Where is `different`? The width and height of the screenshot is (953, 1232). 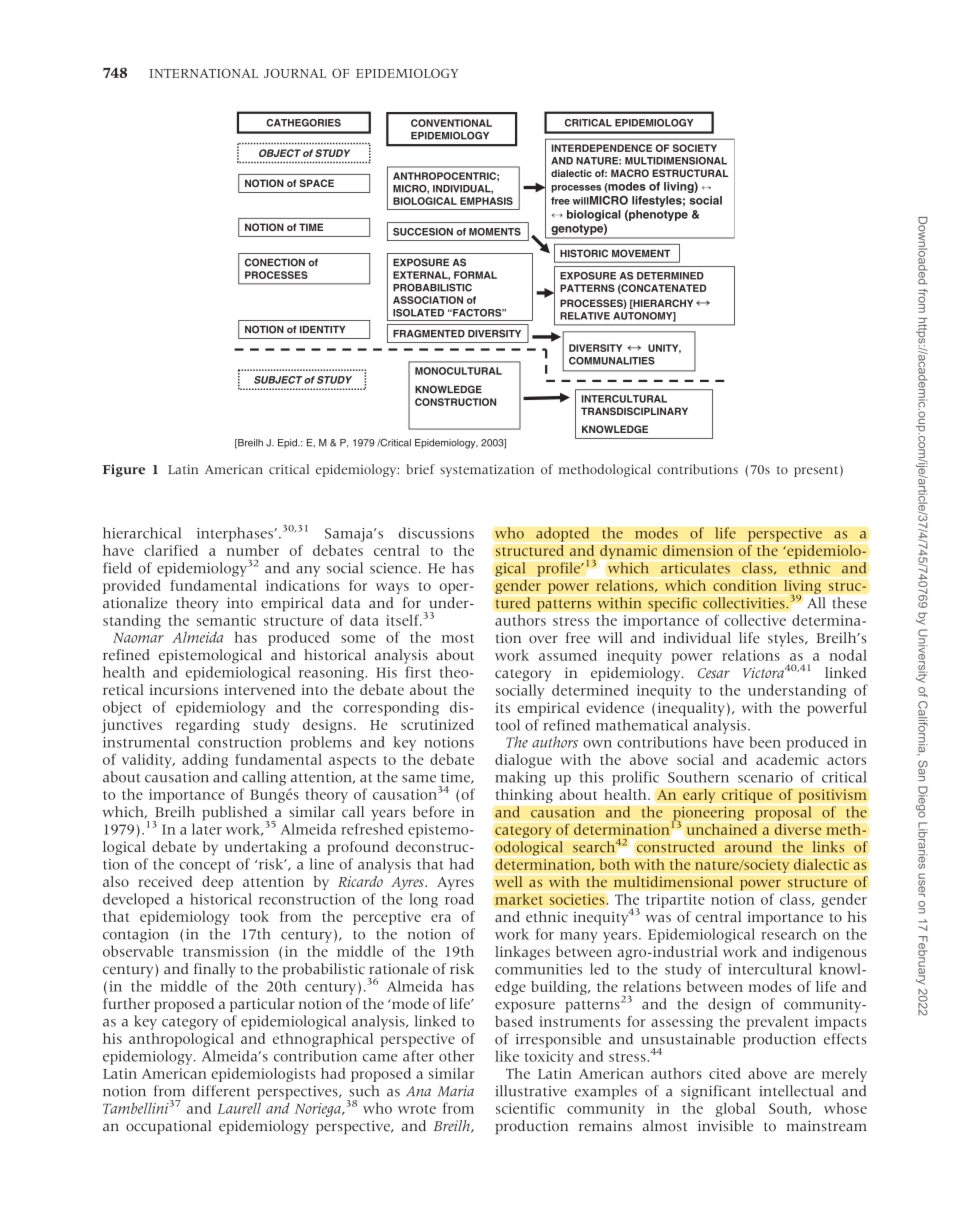 different is located at coordinates (221, 1091).
